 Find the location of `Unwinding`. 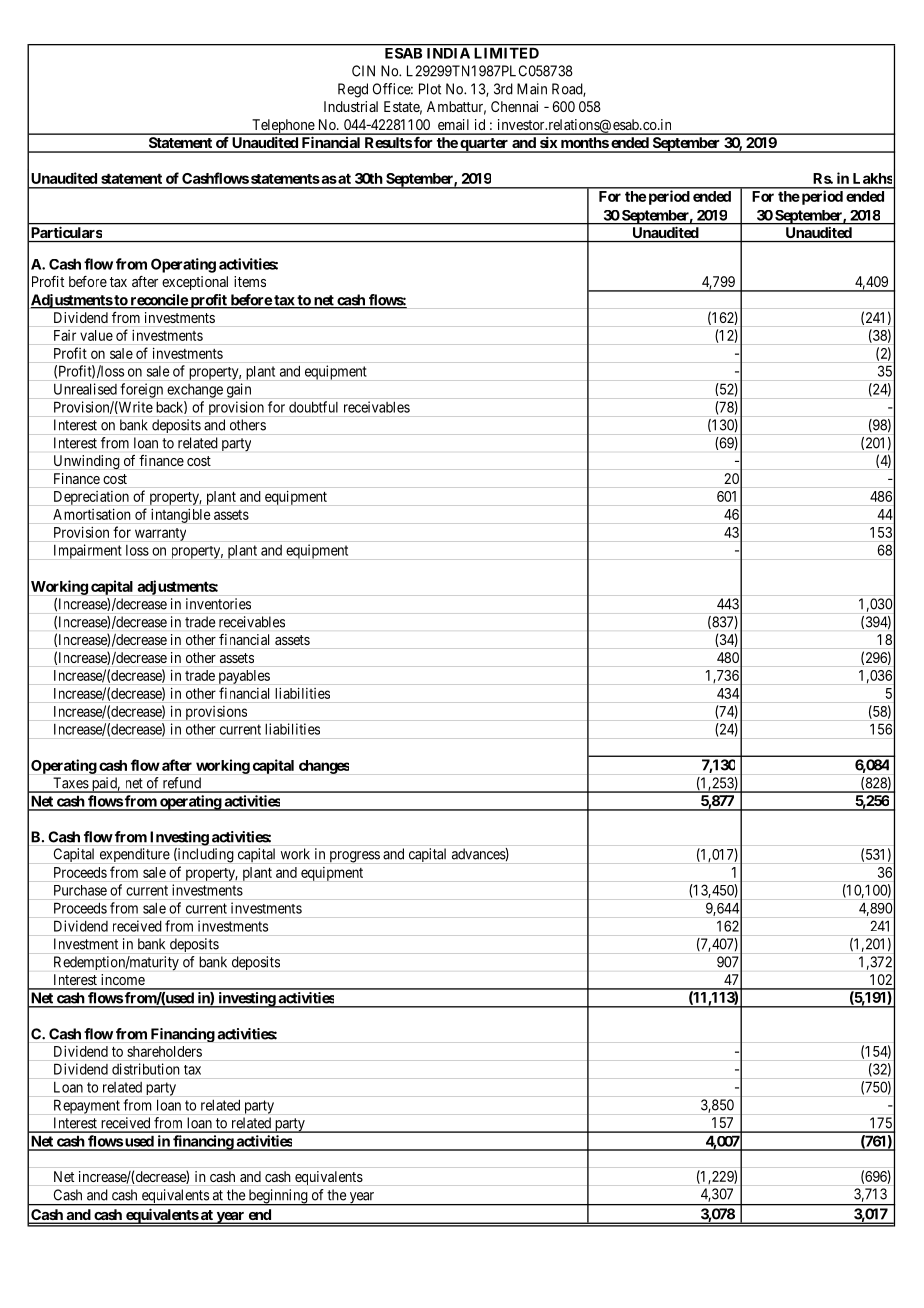

Unwinding is located at coordinates (87, 462).
